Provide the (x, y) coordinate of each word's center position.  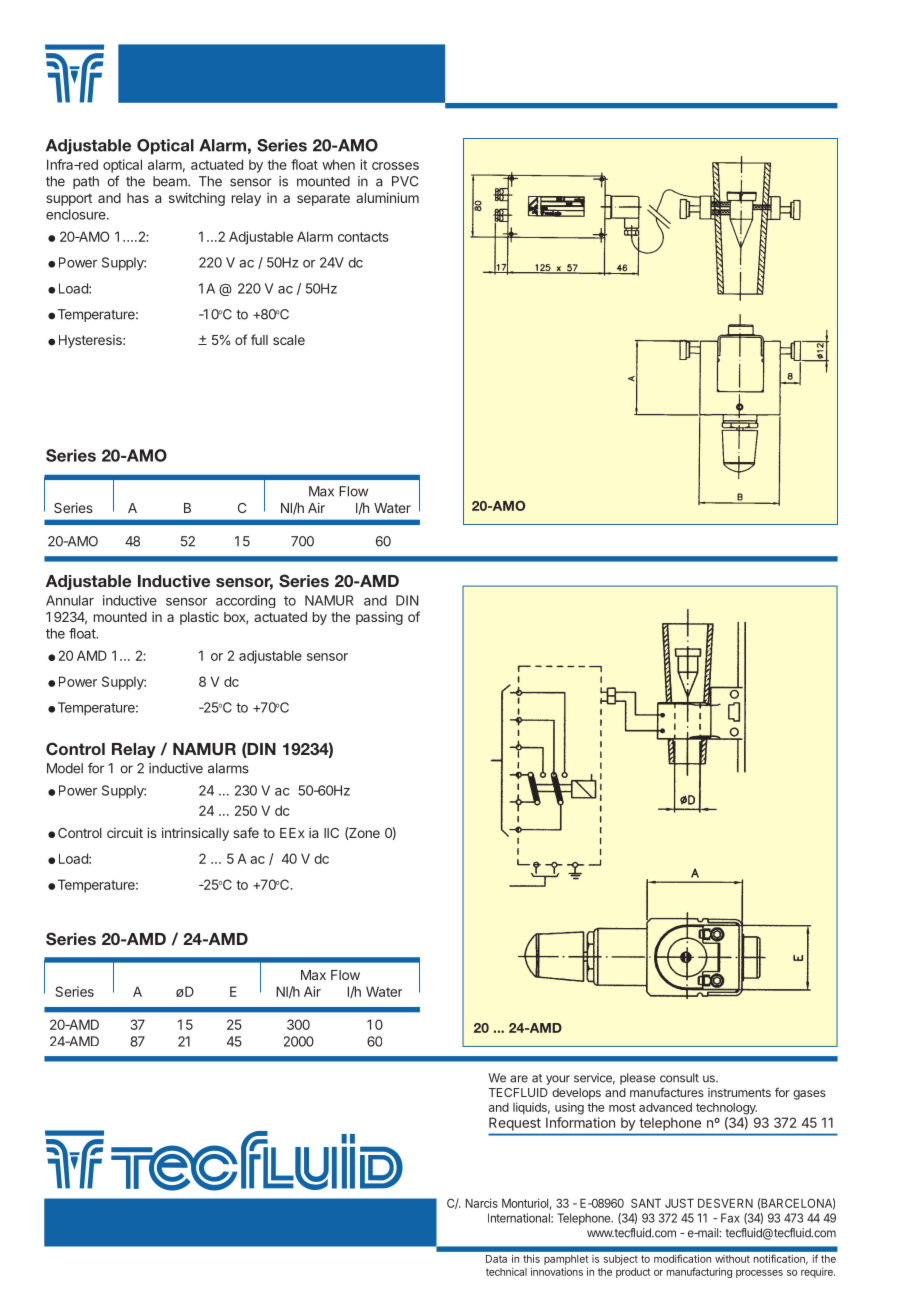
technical (506, 1272)
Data (496, 1259)
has (138, 198)
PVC (405, 181)
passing (379, 618)
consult (679, 1078)
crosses (395, 166)
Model (65, 768)
